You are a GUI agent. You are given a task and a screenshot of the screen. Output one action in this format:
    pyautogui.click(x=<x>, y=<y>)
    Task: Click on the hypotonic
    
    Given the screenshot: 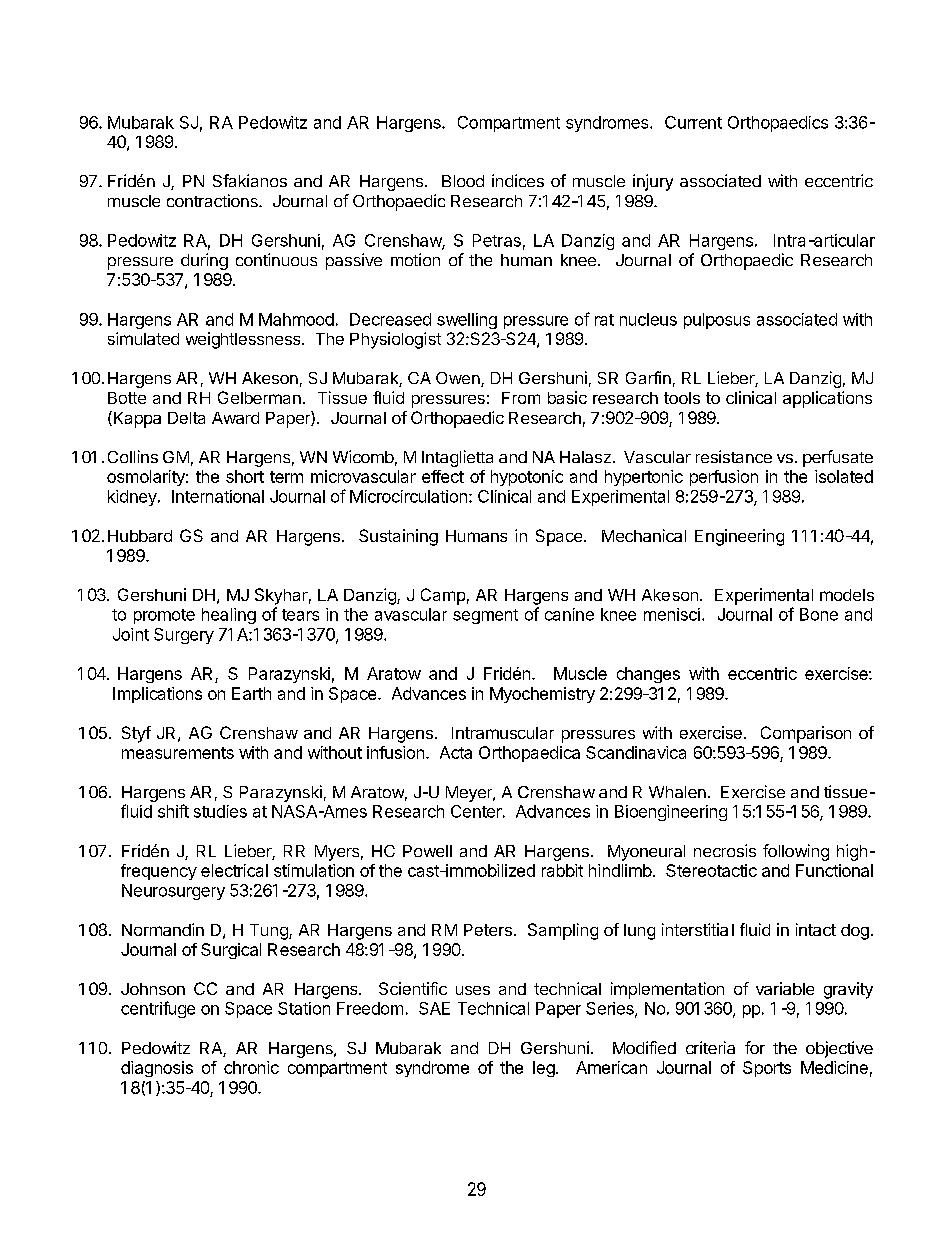 What is the action you would take?
    pyautogui.click(x=527, y=478)
